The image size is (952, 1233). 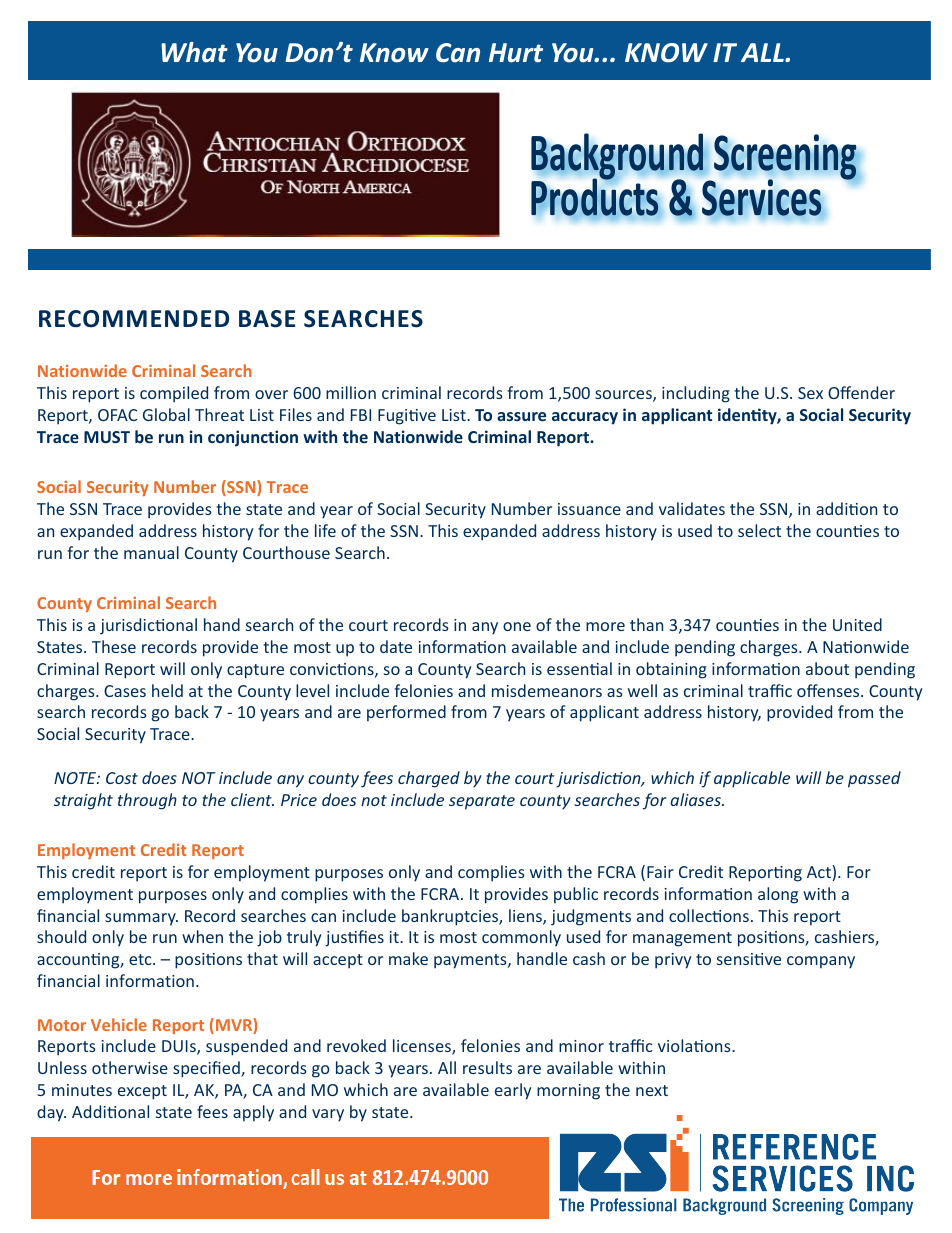 What do you see at coordinates (759, 530) in the screenshot?
I see `select` at bounding box center [759, 530].
